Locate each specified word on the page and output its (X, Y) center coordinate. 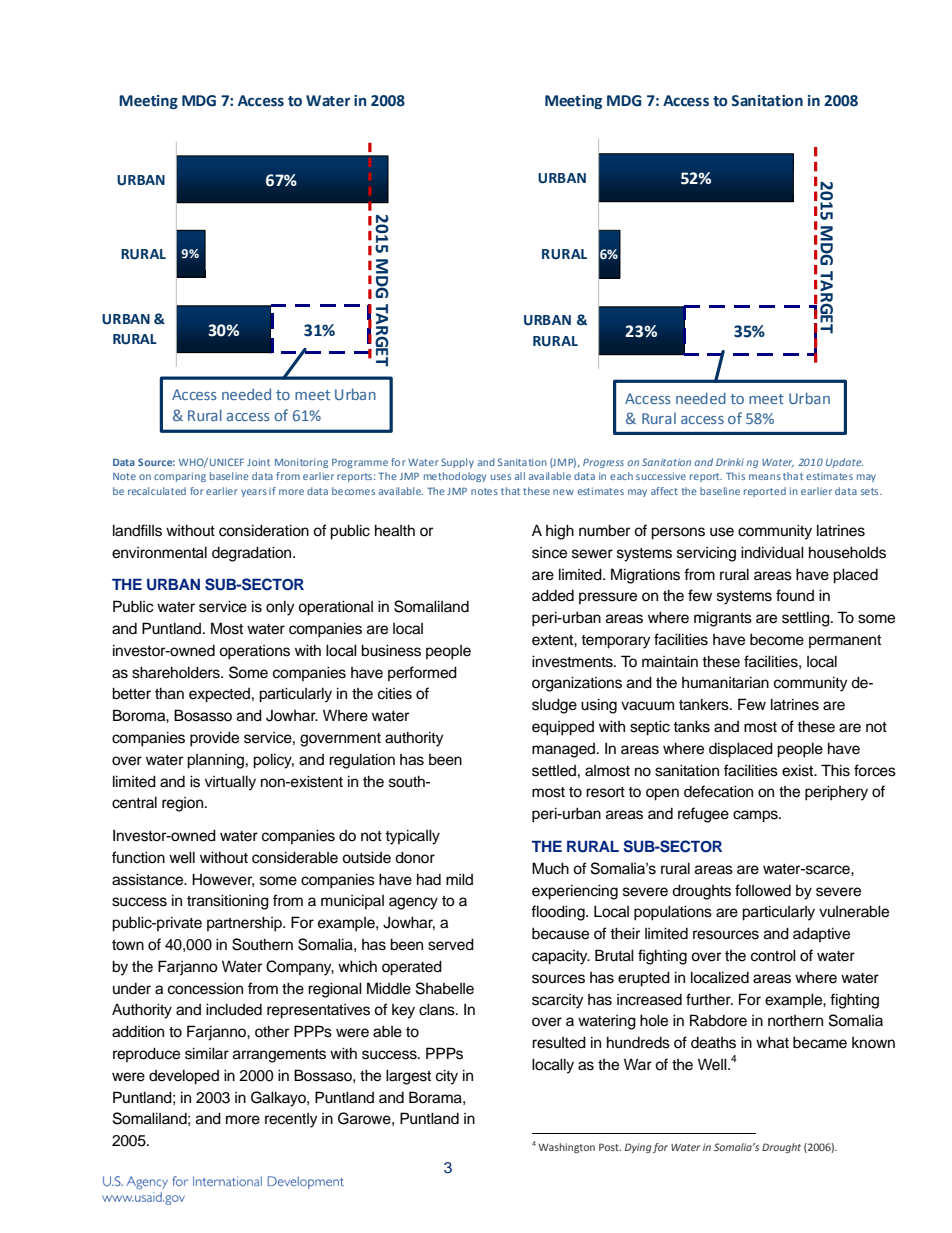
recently (291, 1120)
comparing (180, 477)
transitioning (228, 902)
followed (763, 890)
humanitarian (725, 682)
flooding (559, 913)
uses (501, 477)
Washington (566, 1148)
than (169, 693)
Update (844, 463)
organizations (577, 684)
